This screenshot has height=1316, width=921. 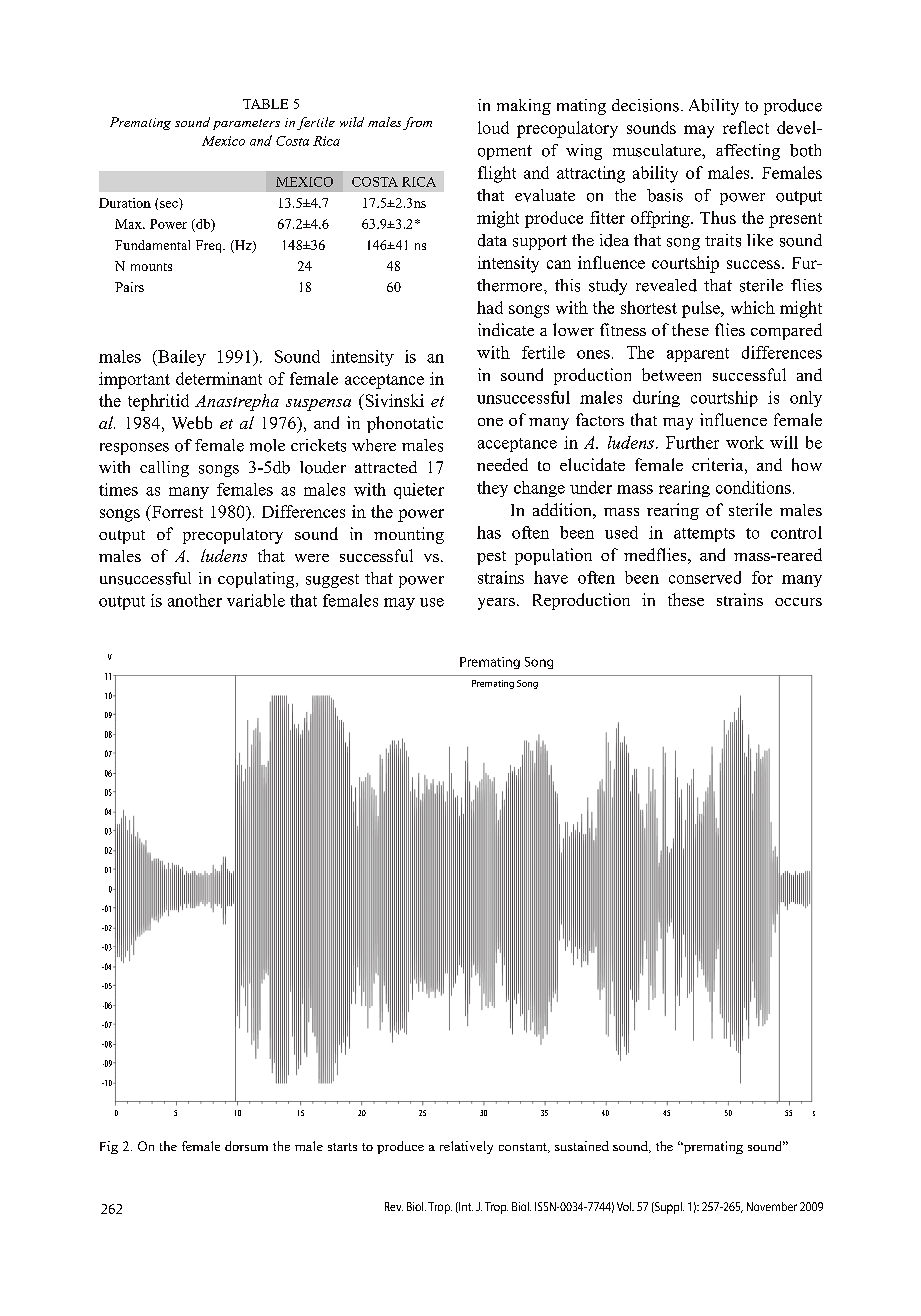 What do you see at coordinates (753, 487) in the screenshot?
I see `conditions` at bounding box center [753, 487].
